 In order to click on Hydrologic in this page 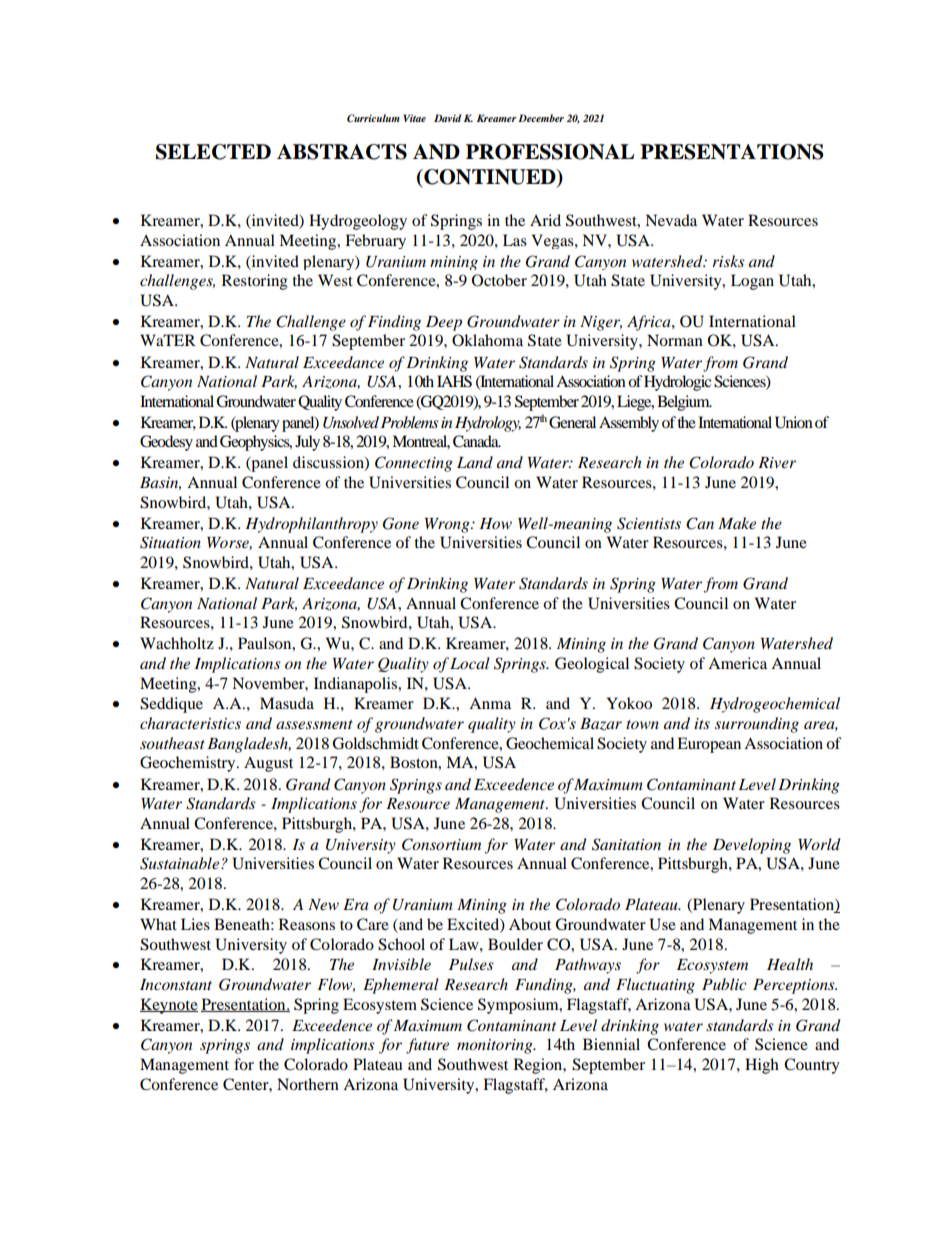, I will do `click(677, 383)`.
